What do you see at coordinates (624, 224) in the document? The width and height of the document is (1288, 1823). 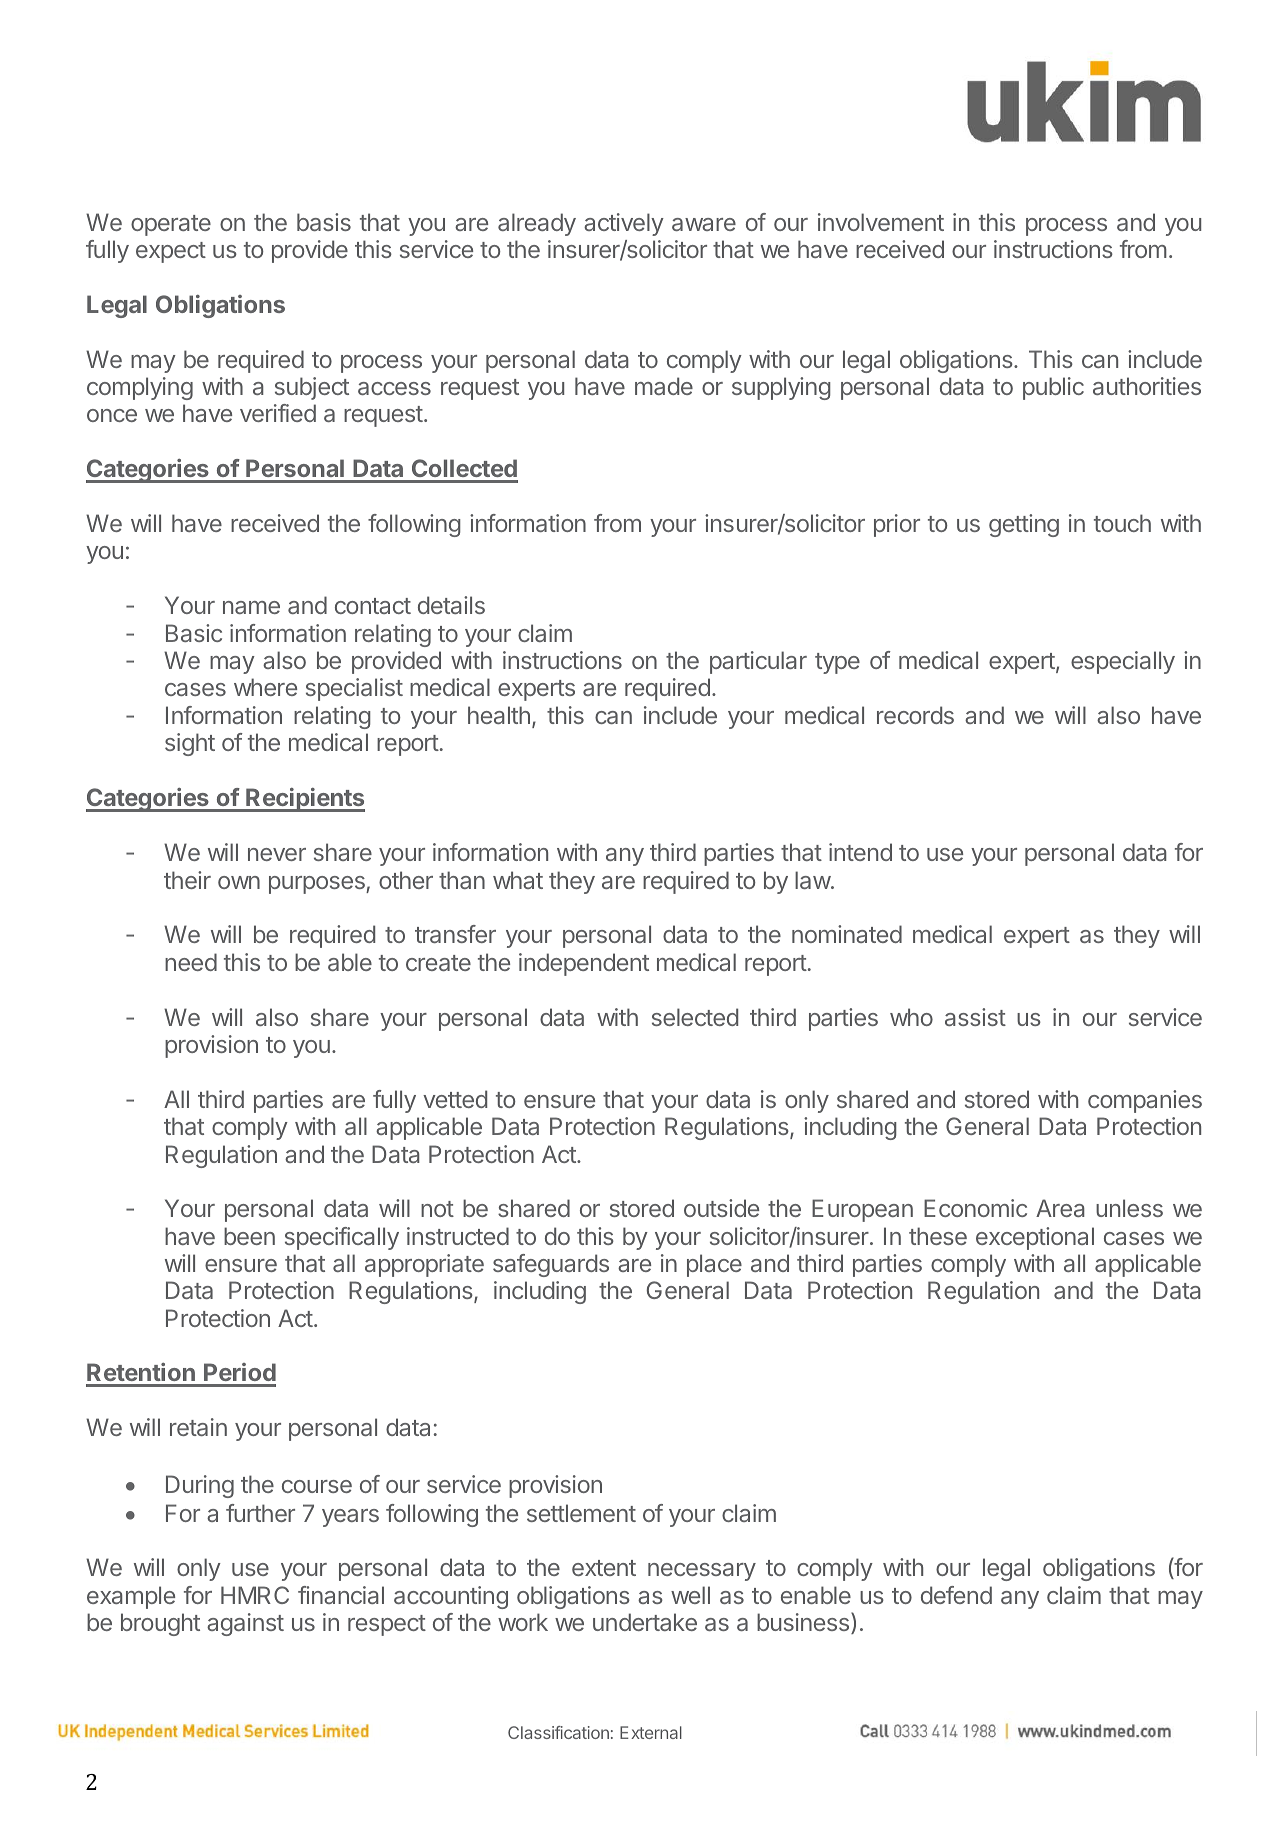 I see `actively` at bounding box center [624, 224].
